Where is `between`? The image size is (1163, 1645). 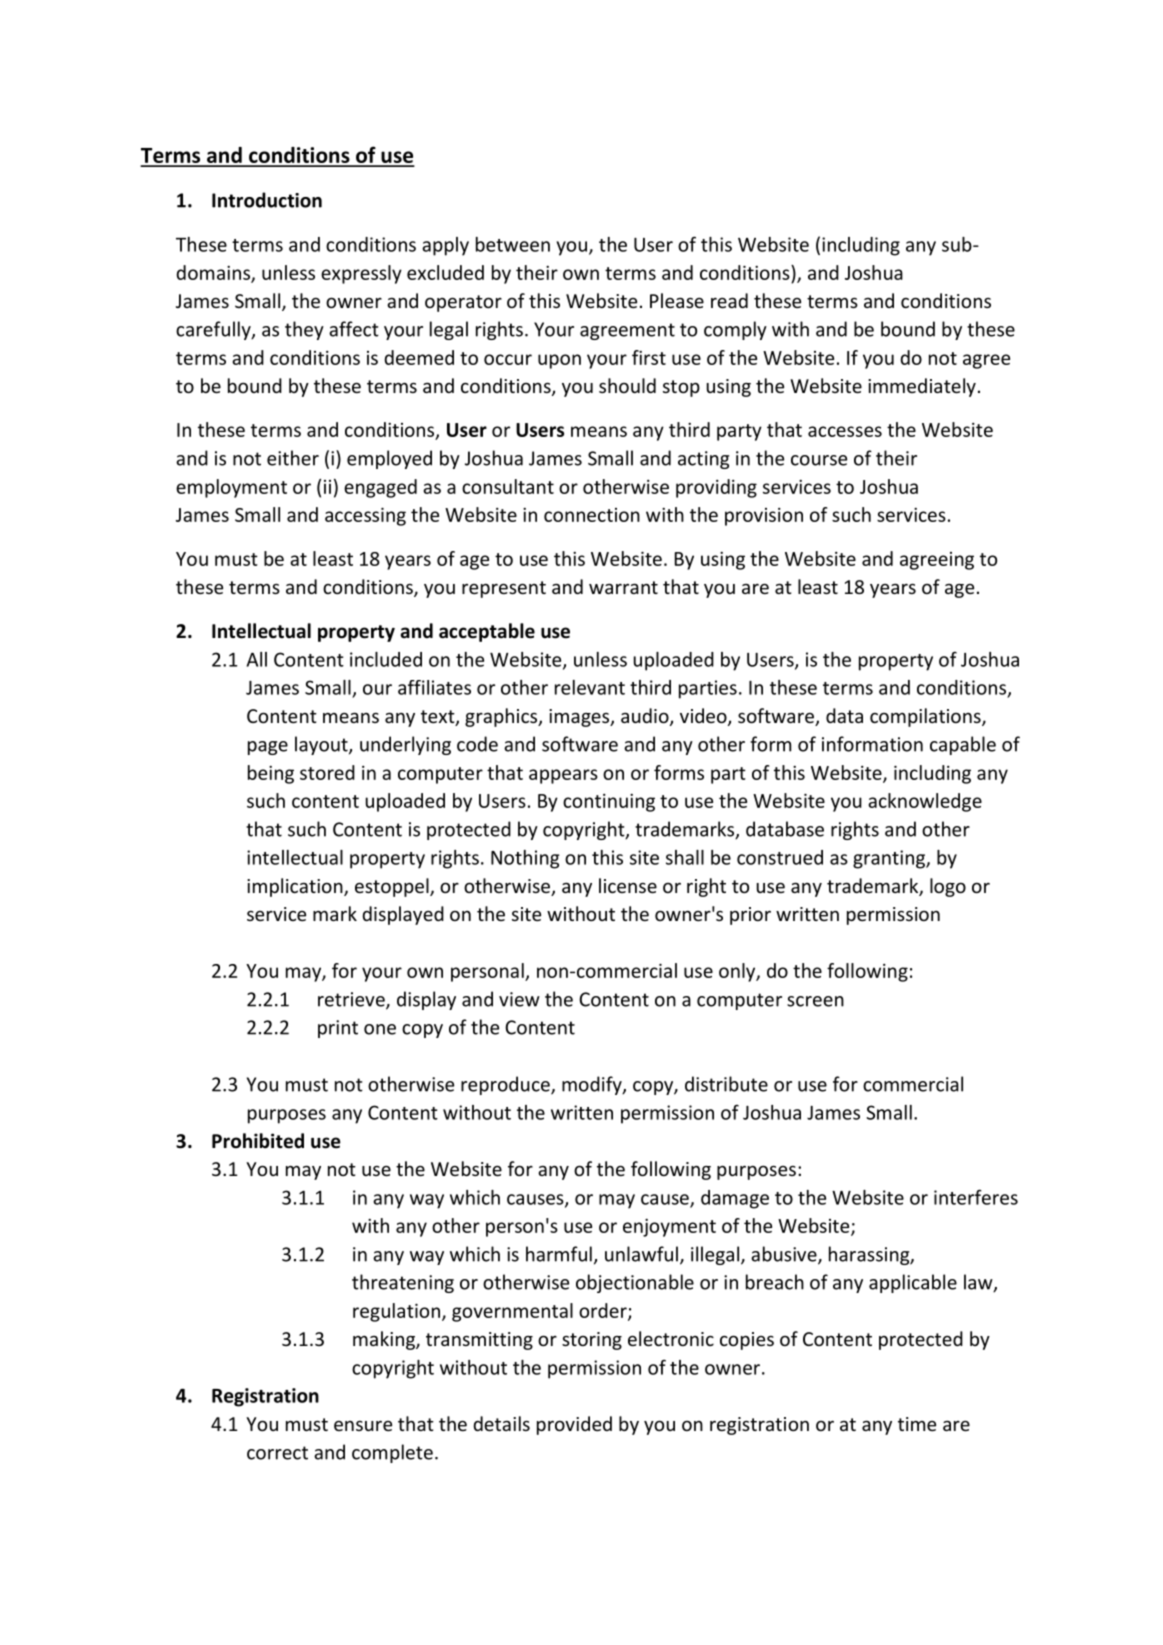 between is located at coordinates (513, 244).
